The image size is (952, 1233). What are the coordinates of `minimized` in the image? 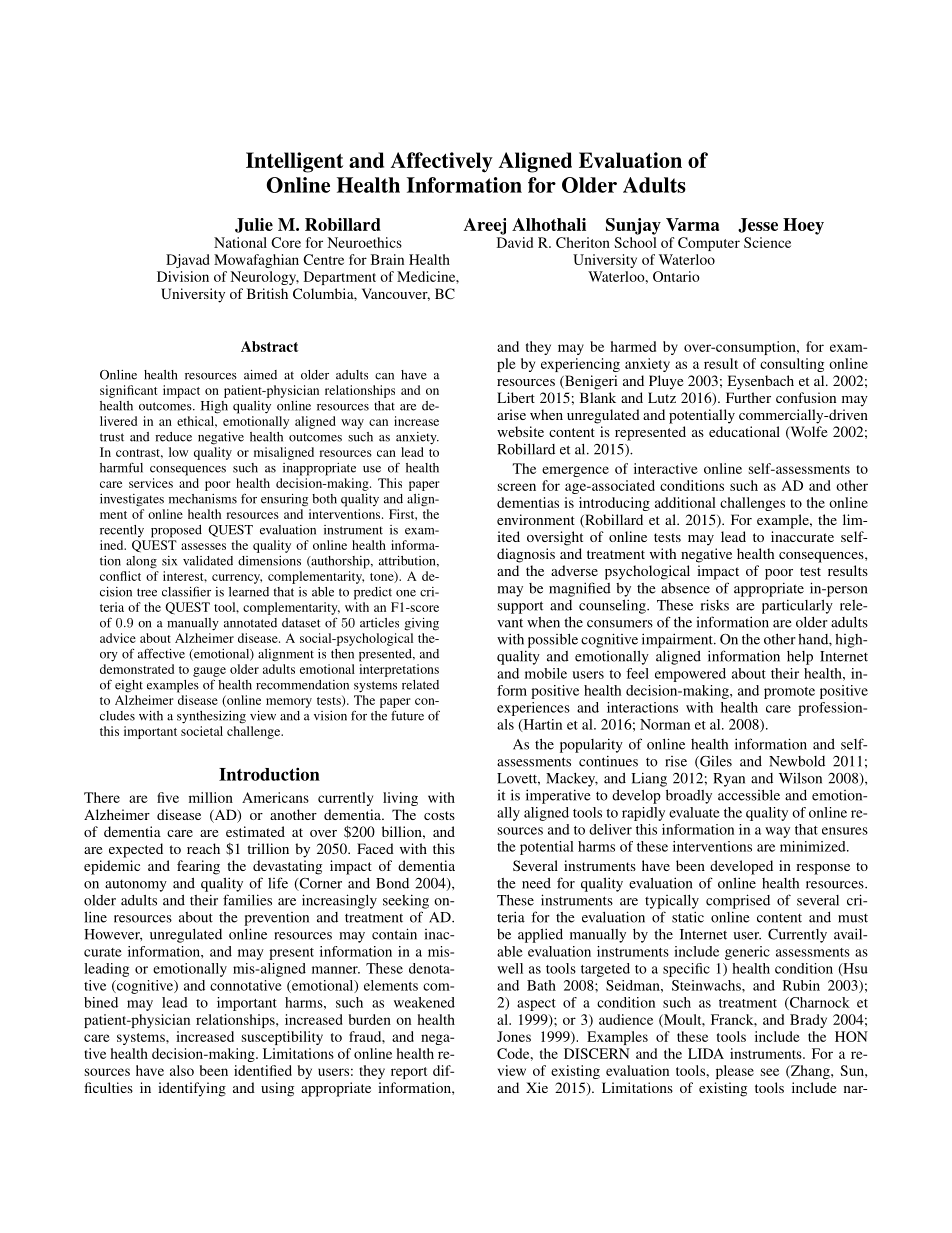 It's located at (814, 846).
